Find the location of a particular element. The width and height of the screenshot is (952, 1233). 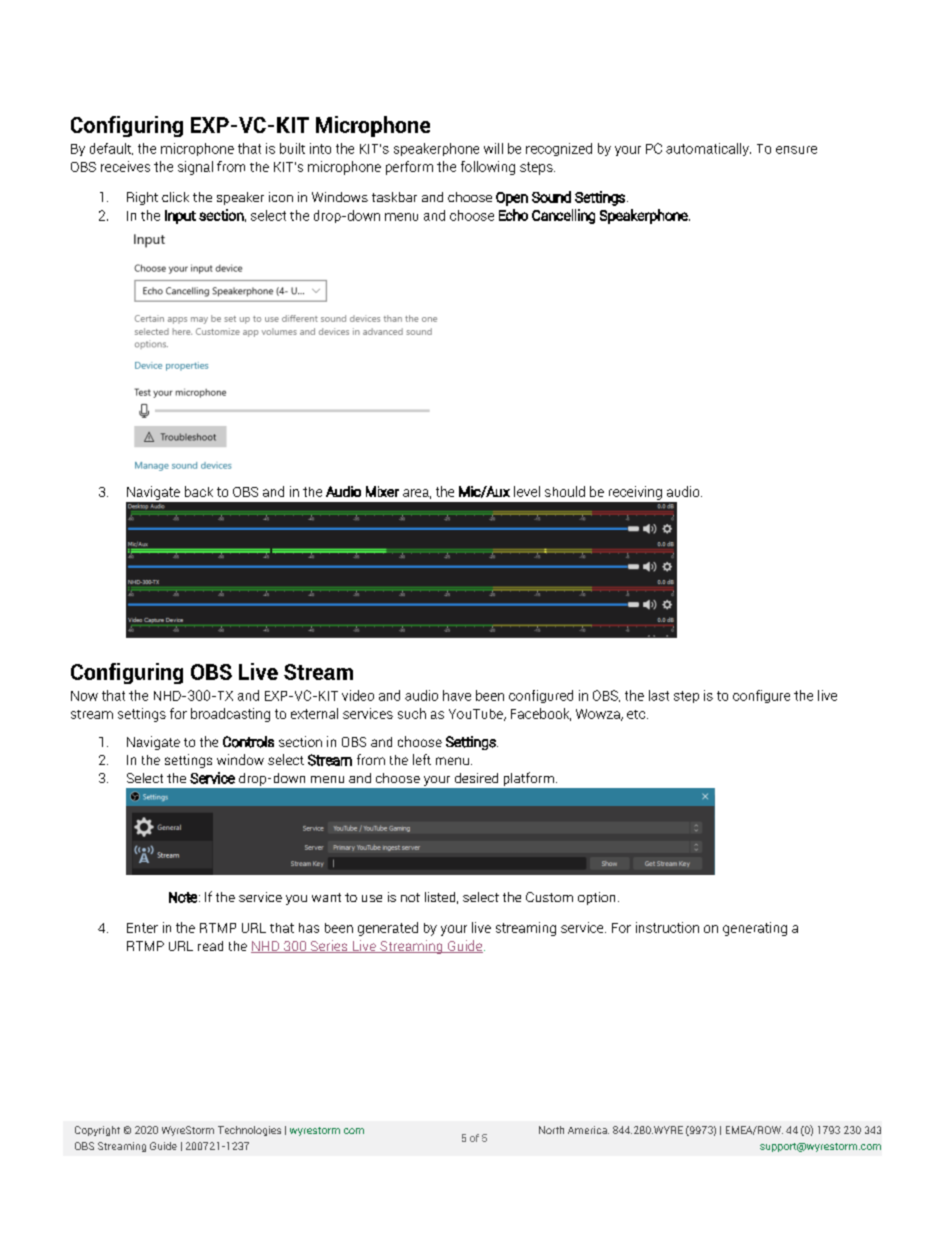

Mixer is located at coordinates (382, 491).
